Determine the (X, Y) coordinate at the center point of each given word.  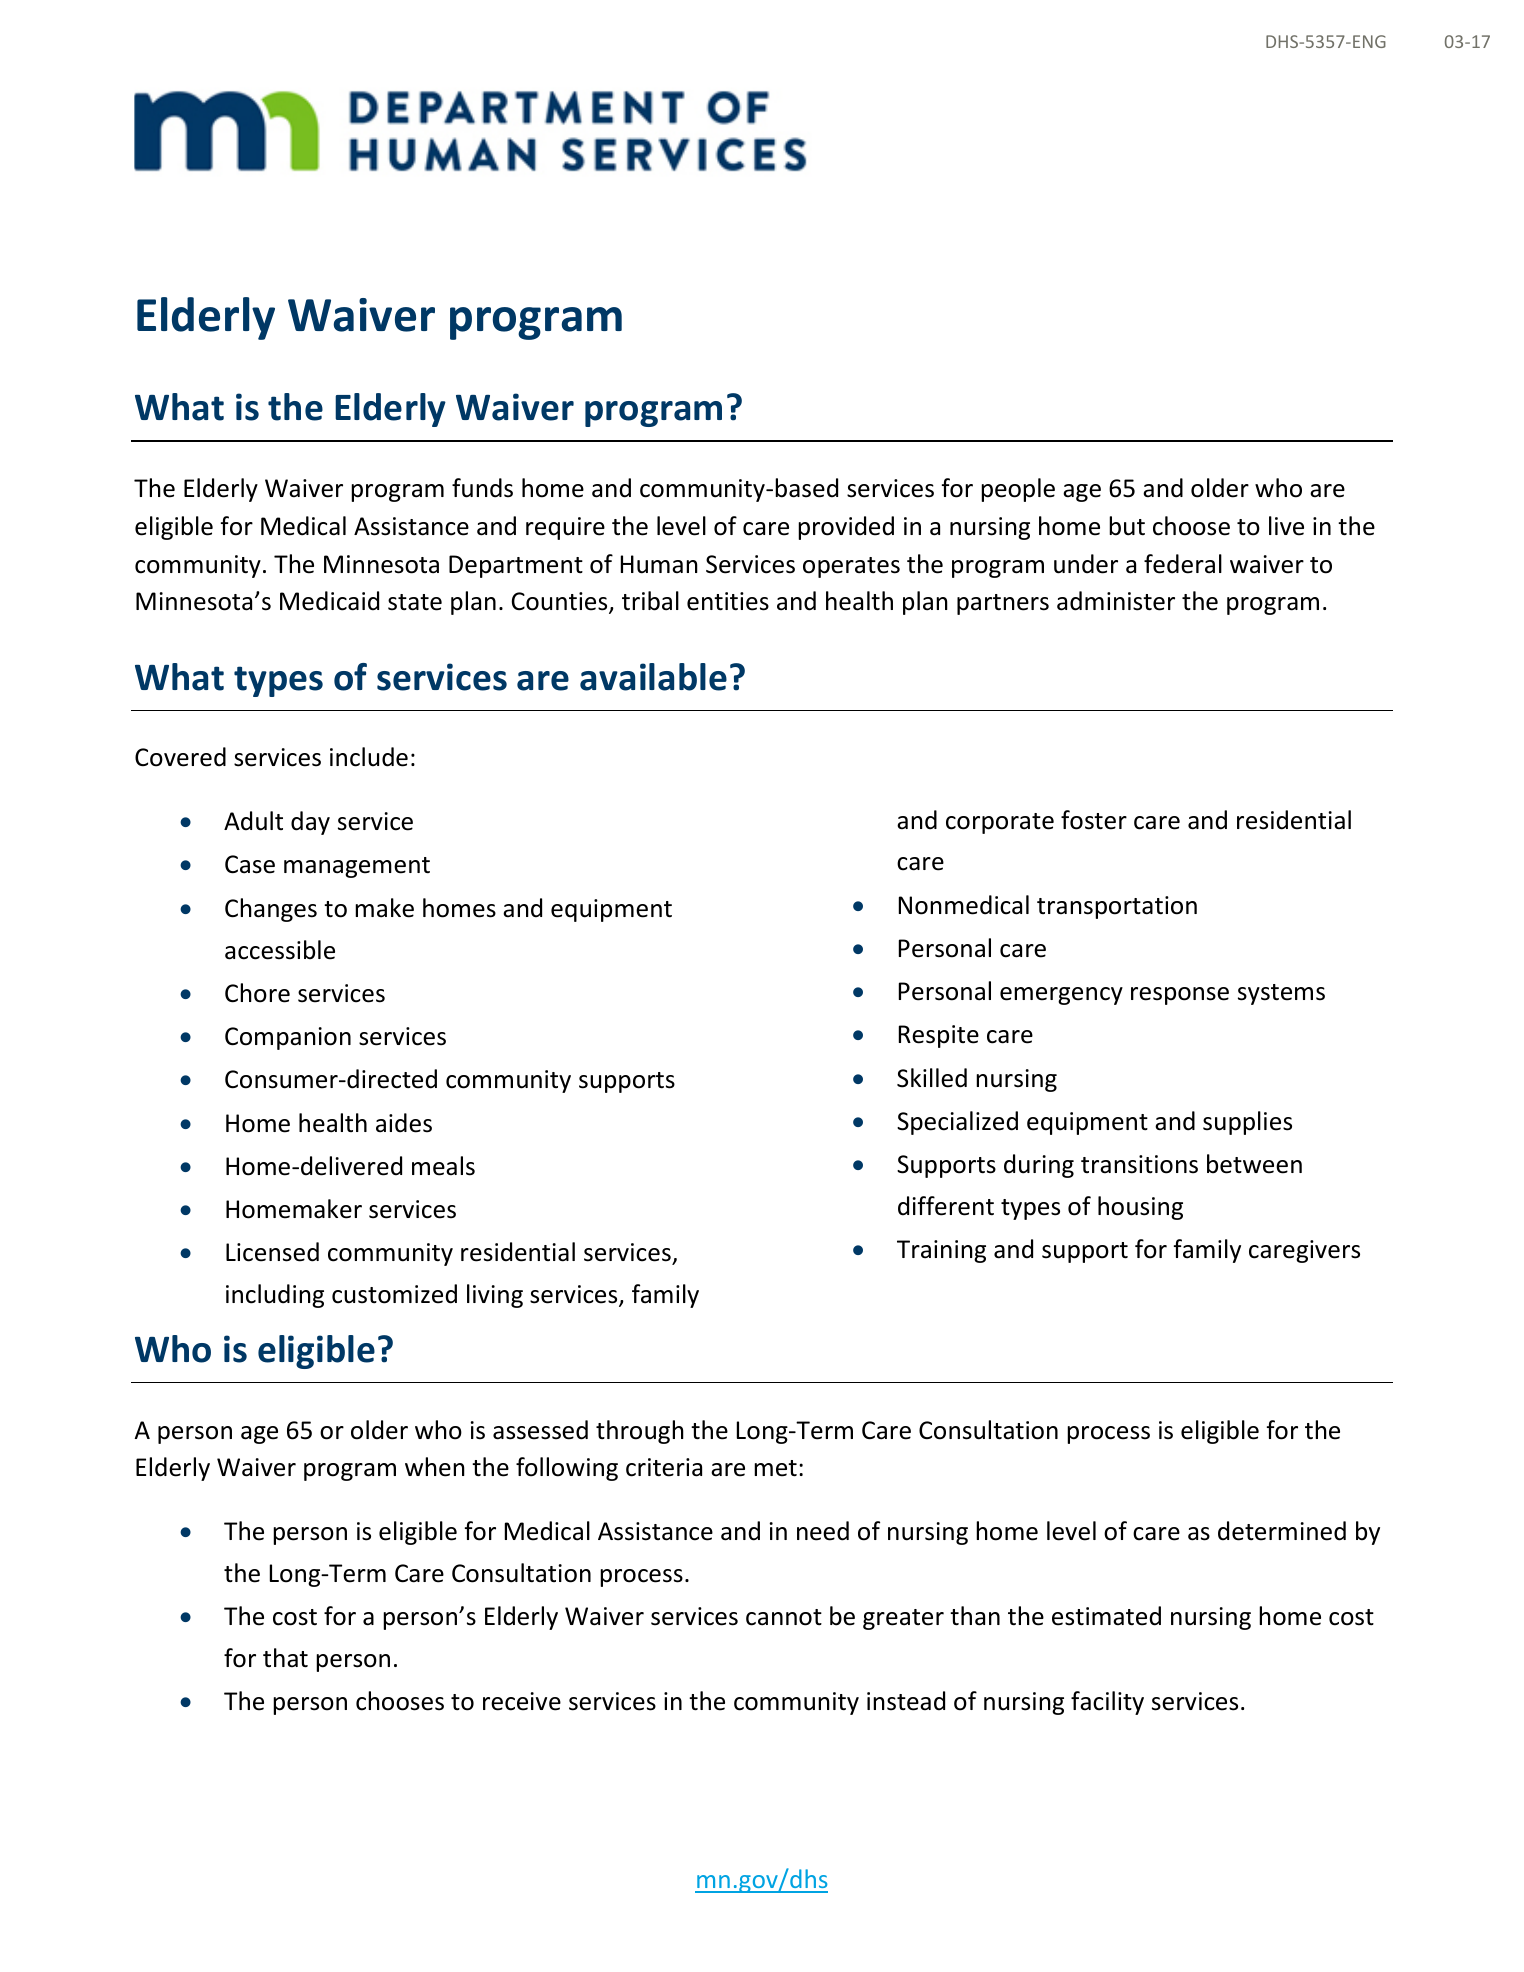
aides (404, 1123)
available (653, 677)
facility (1107, 1703)
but (1127, 526)
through (640, 1432)
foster (1094, 820)
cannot (784, 1617)
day (310, 823)
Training (941, 1251)
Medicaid (329, 601)
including (275, 1296)
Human (659, 564)
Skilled (932, 1078)
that (285, 1658)
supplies (1247, 1123)
